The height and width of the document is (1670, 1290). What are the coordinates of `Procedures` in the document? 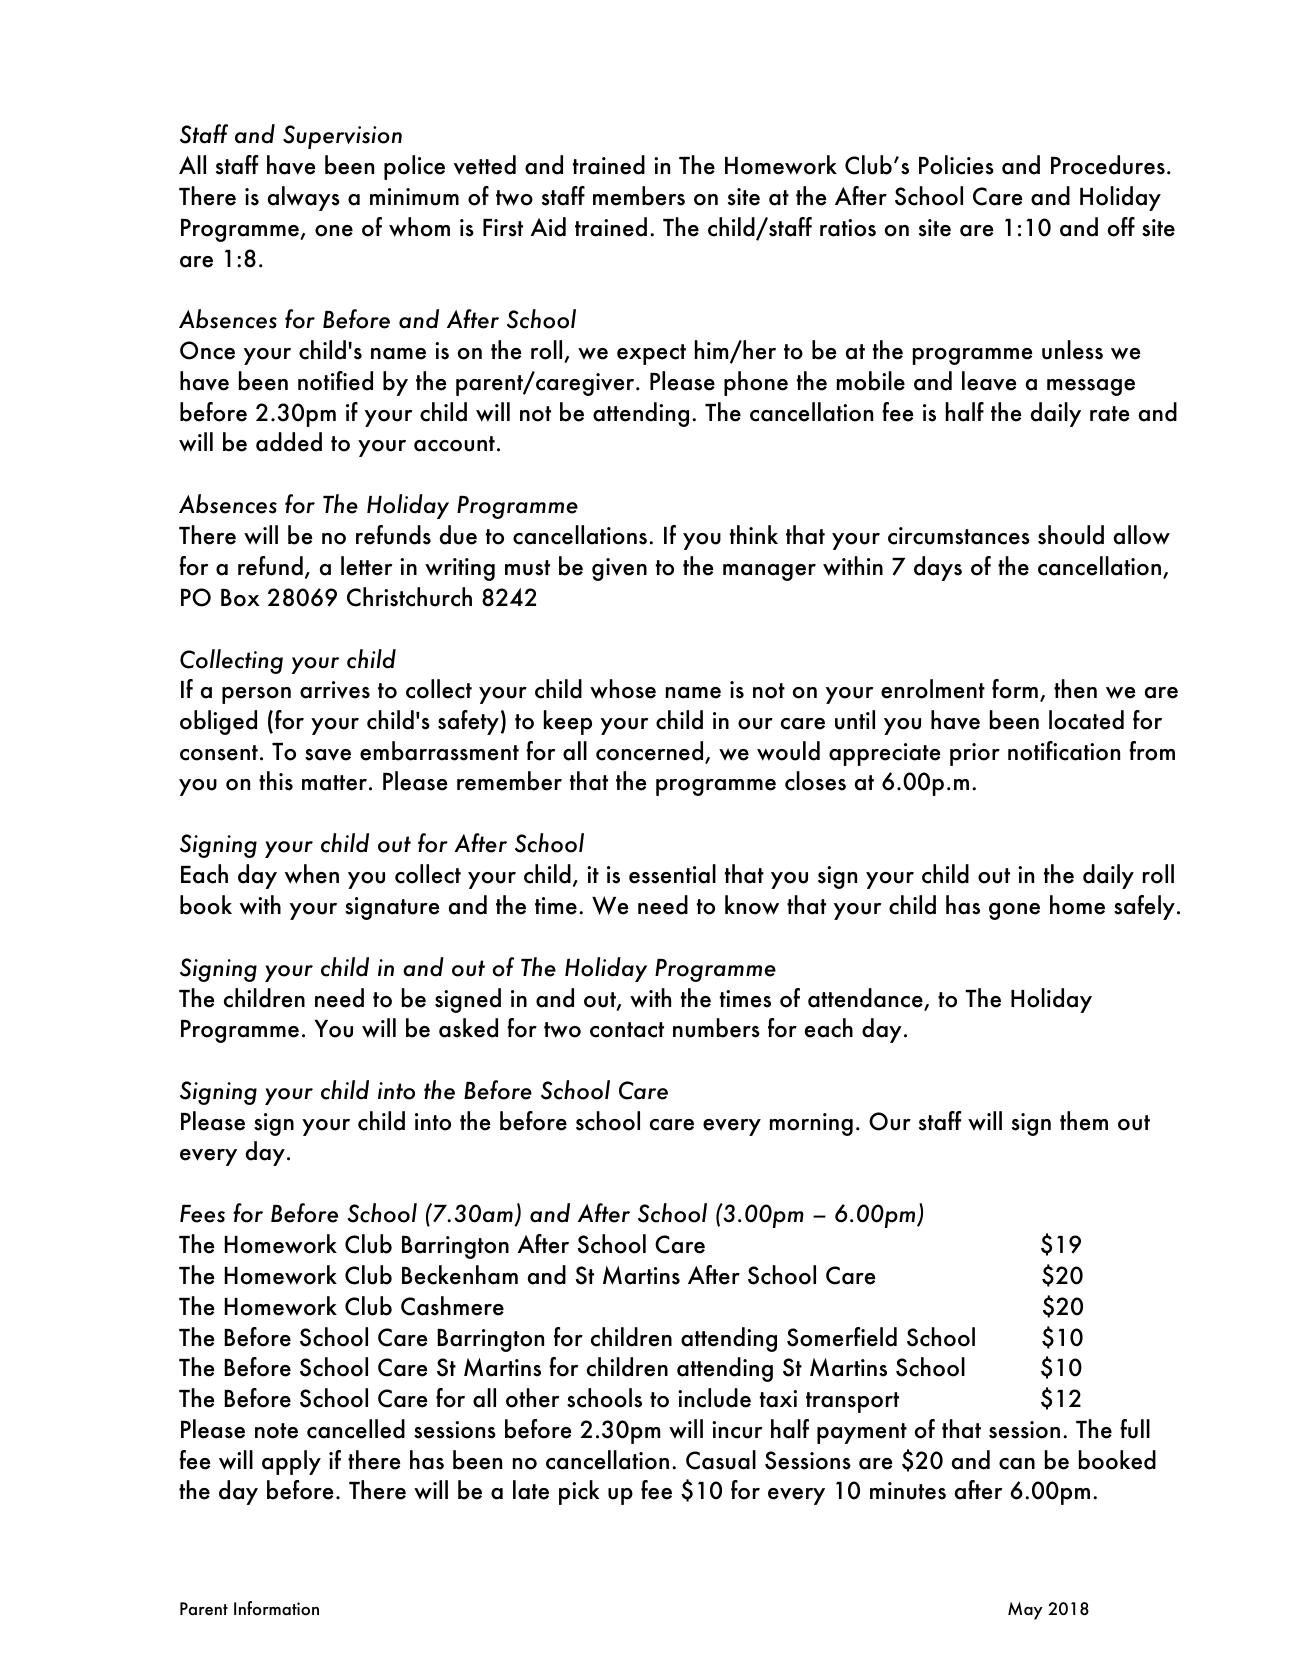 It's located at (1108, 165).
